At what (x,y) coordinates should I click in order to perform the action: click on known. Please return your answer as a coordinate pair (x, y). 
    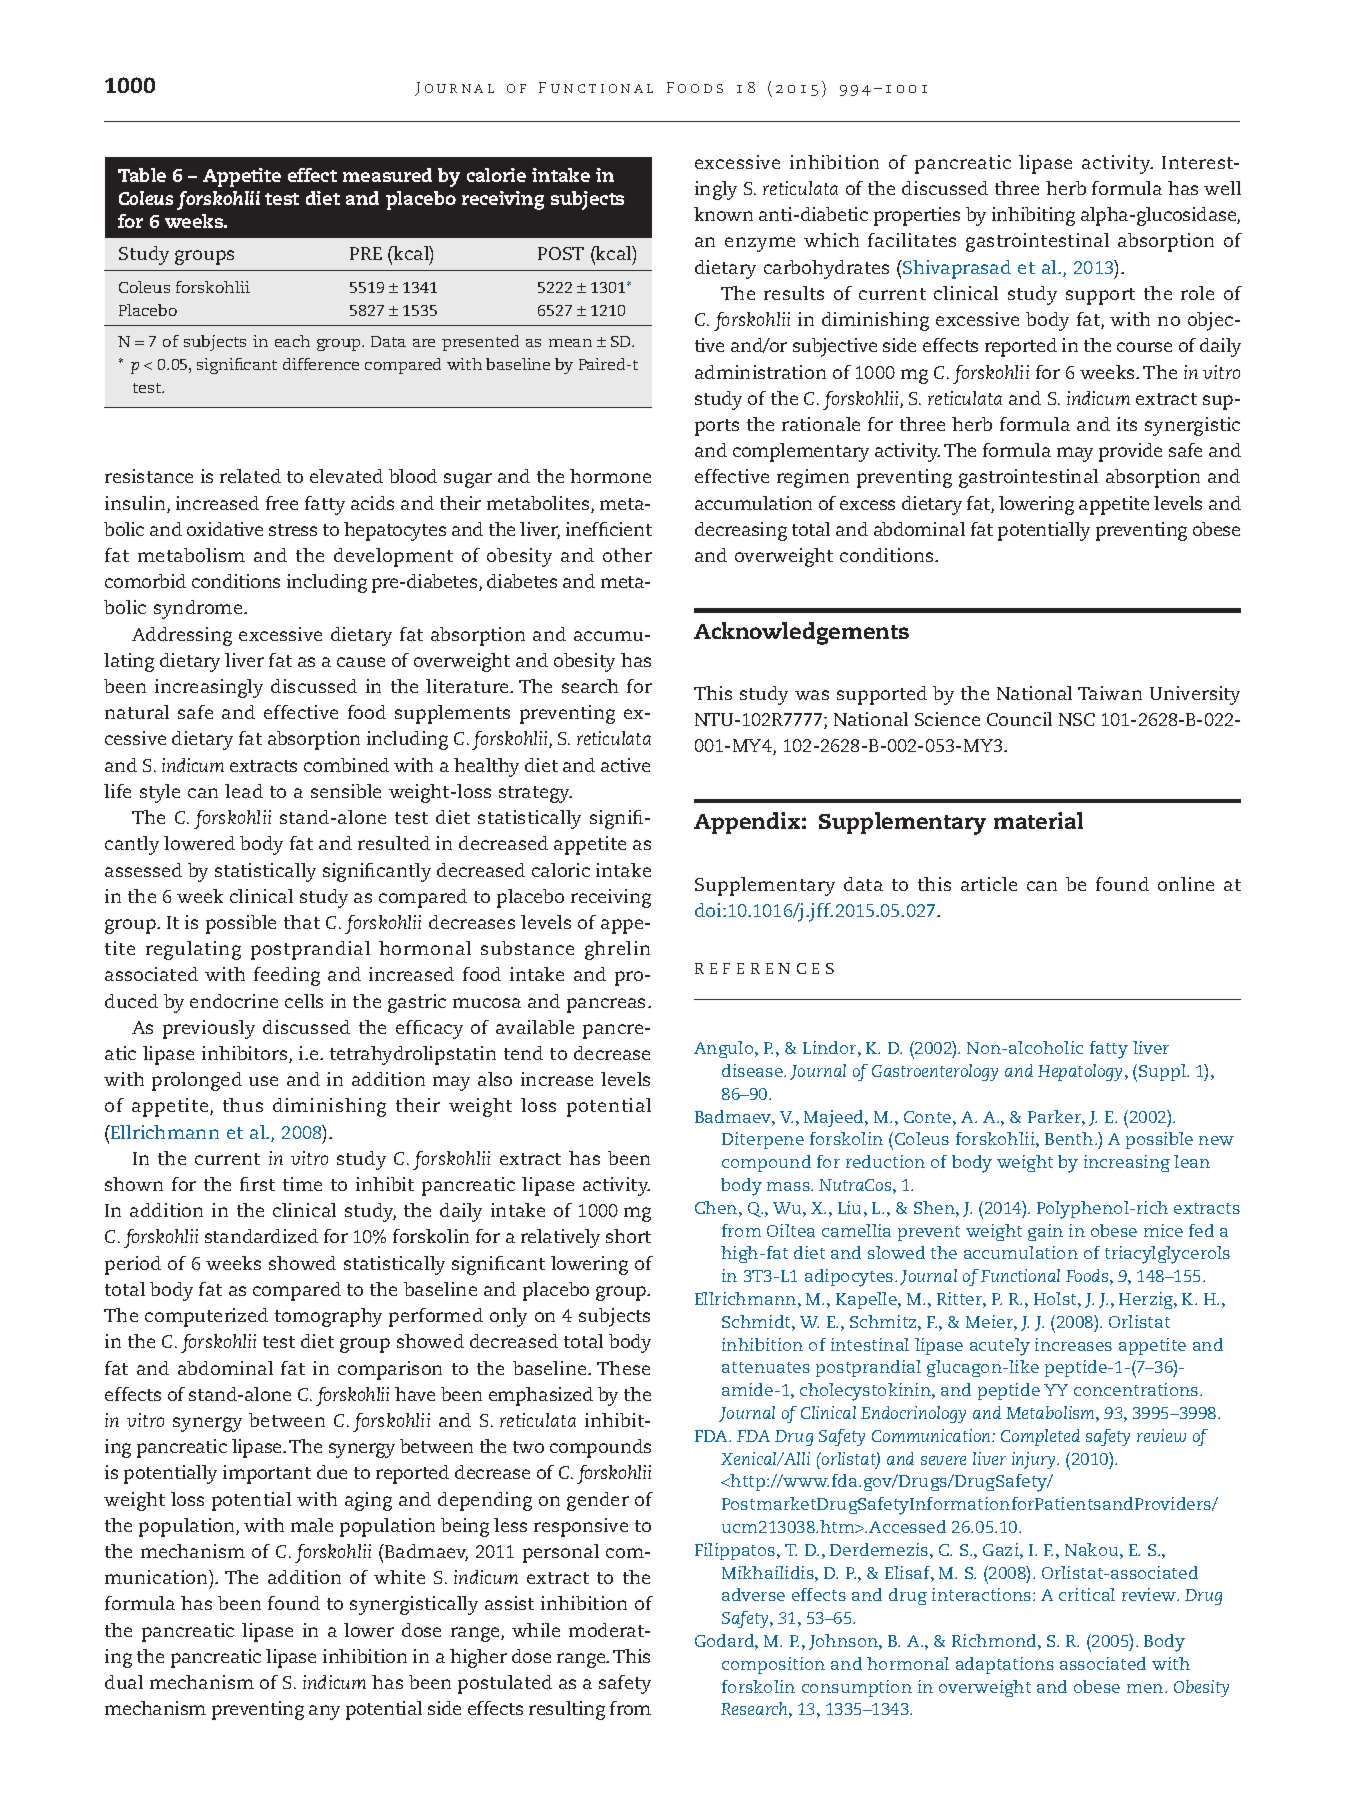
    Looking at the image, I should click on (723, 214).
